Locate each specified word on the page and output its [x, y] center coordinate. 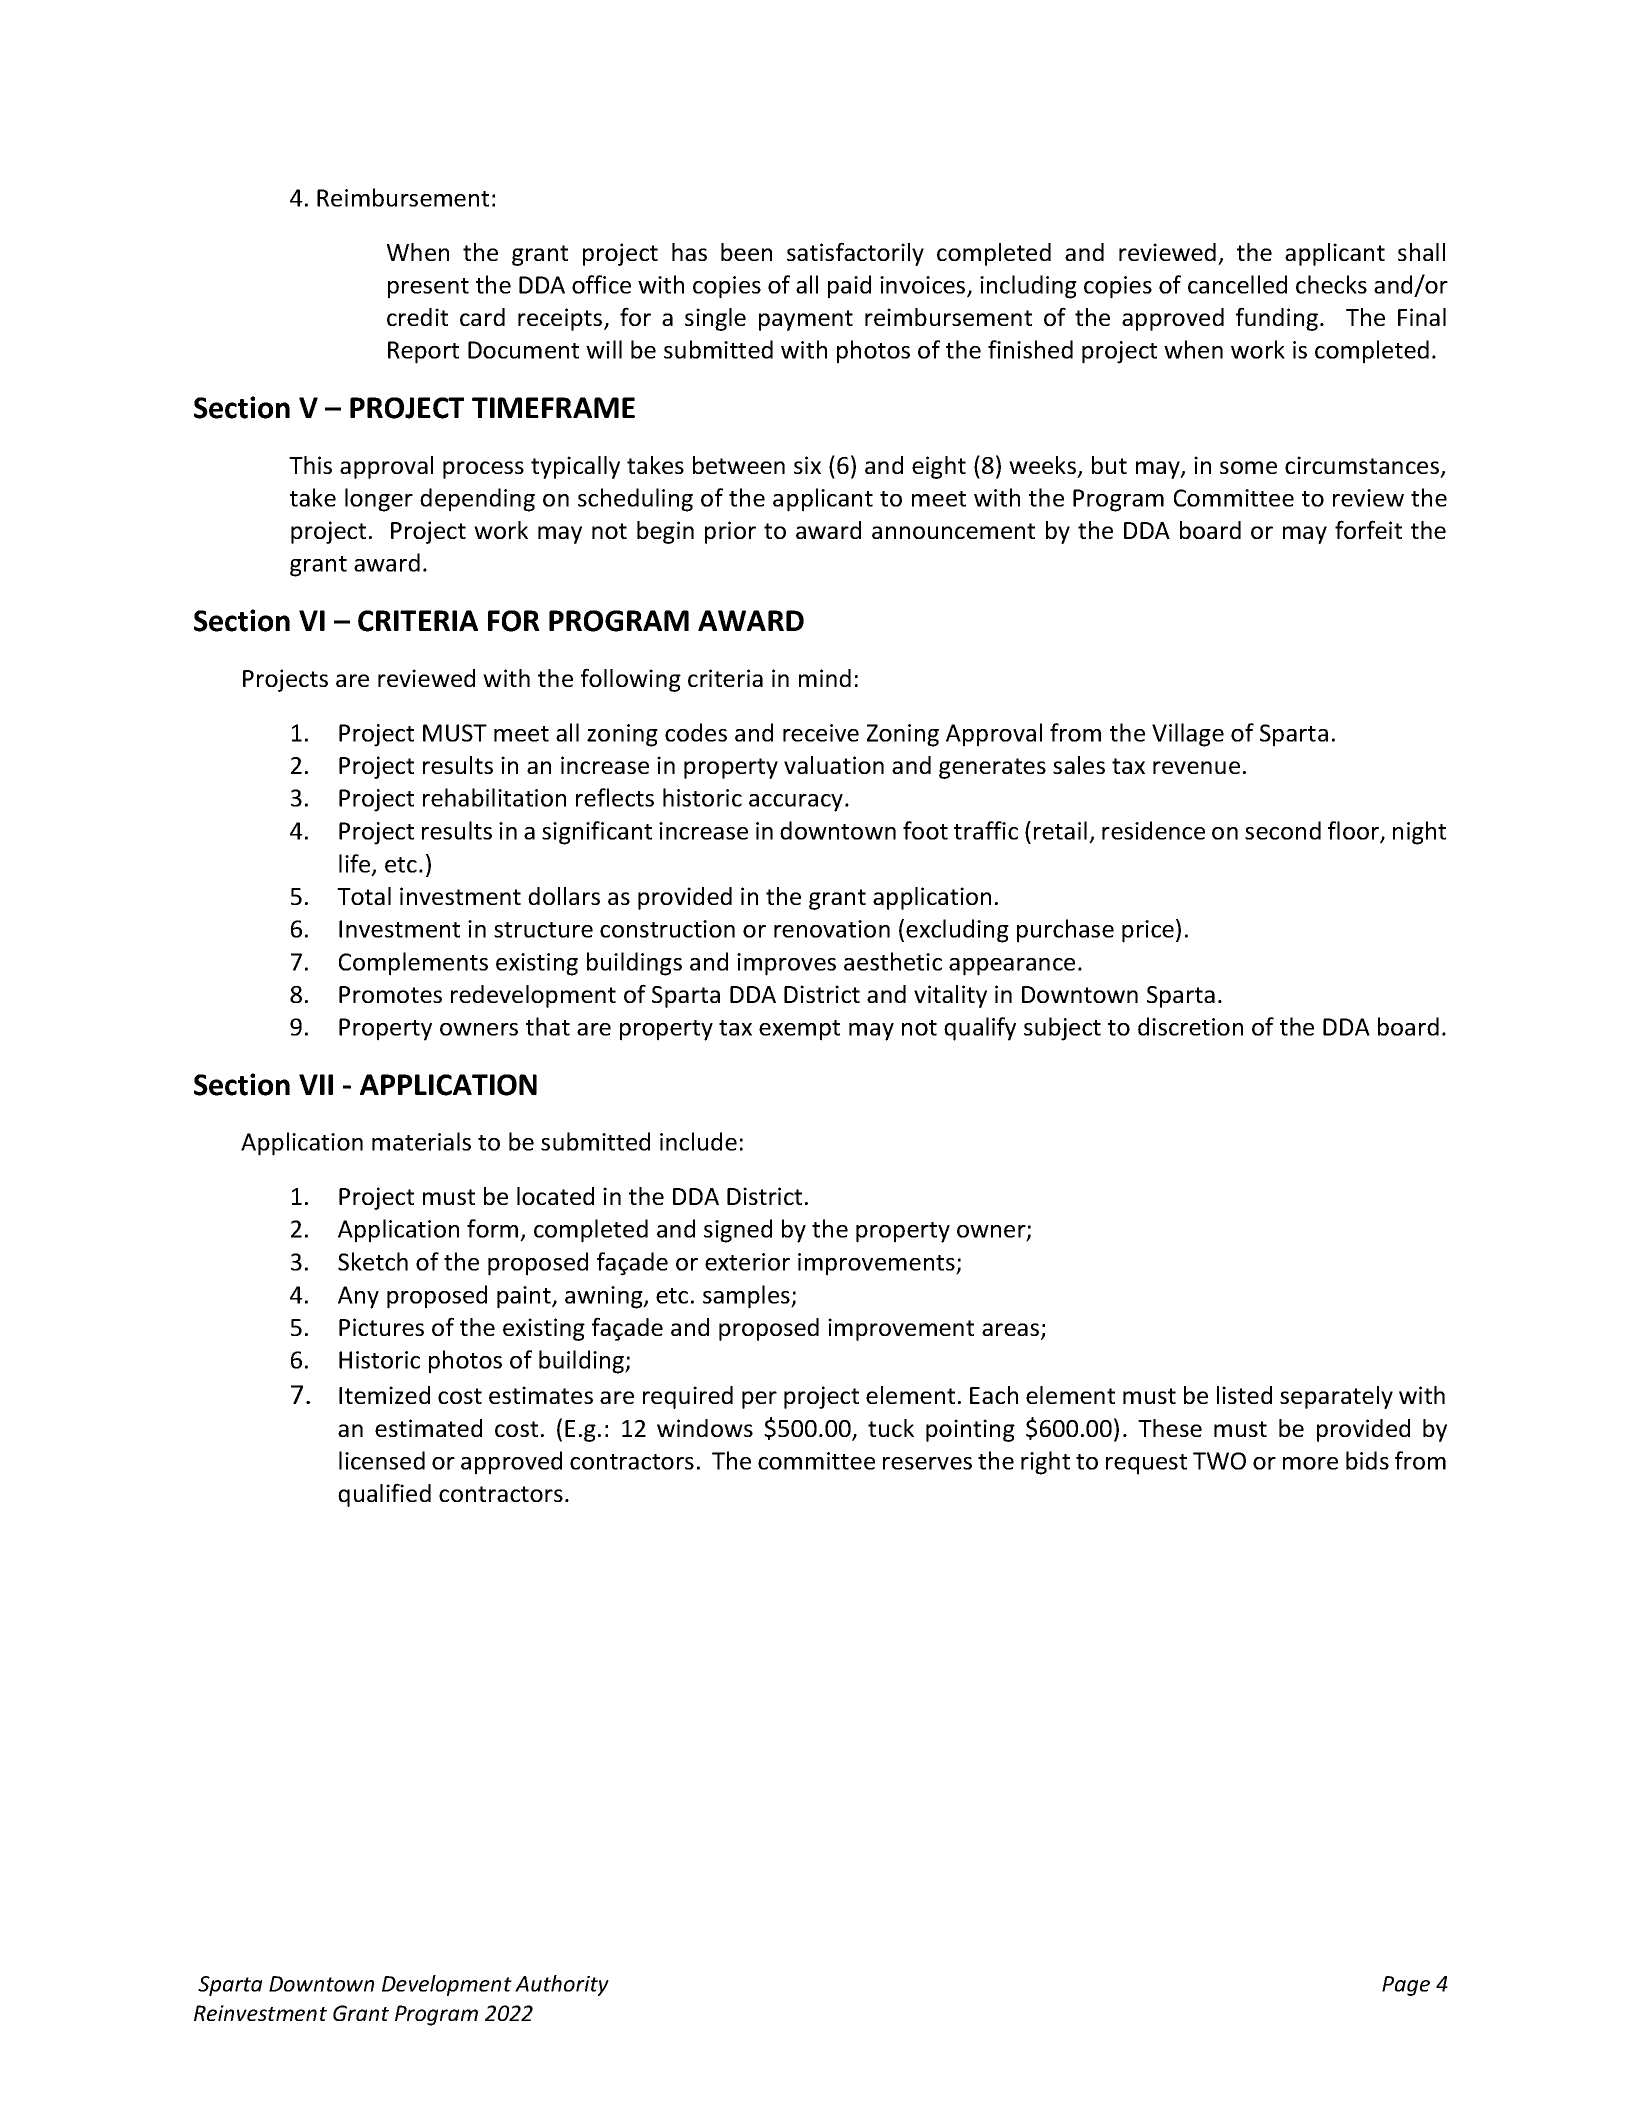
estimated [428, 1428]
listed [1244, 1395]
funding [1278, 319]
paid [849, 287]
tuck [891, 1428]
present [428, 288]
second [1283, 830]
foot [925, 830]
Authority [562, 1985]
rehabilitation [494, 797]
